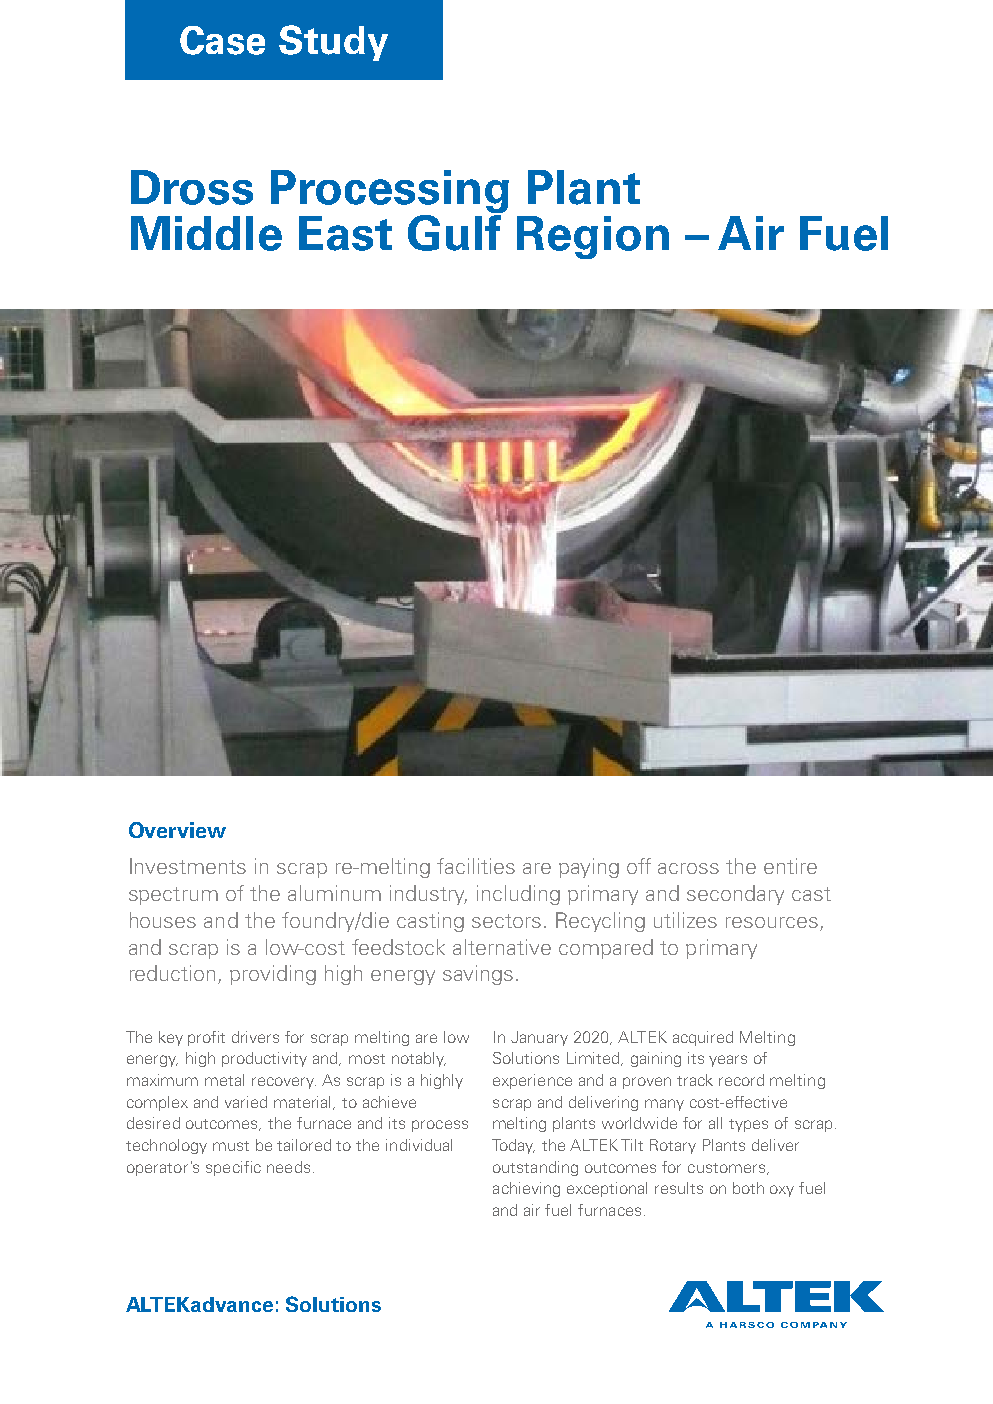 The image size is (993, 1404). I want to click on facilities, so click(476, 866).
